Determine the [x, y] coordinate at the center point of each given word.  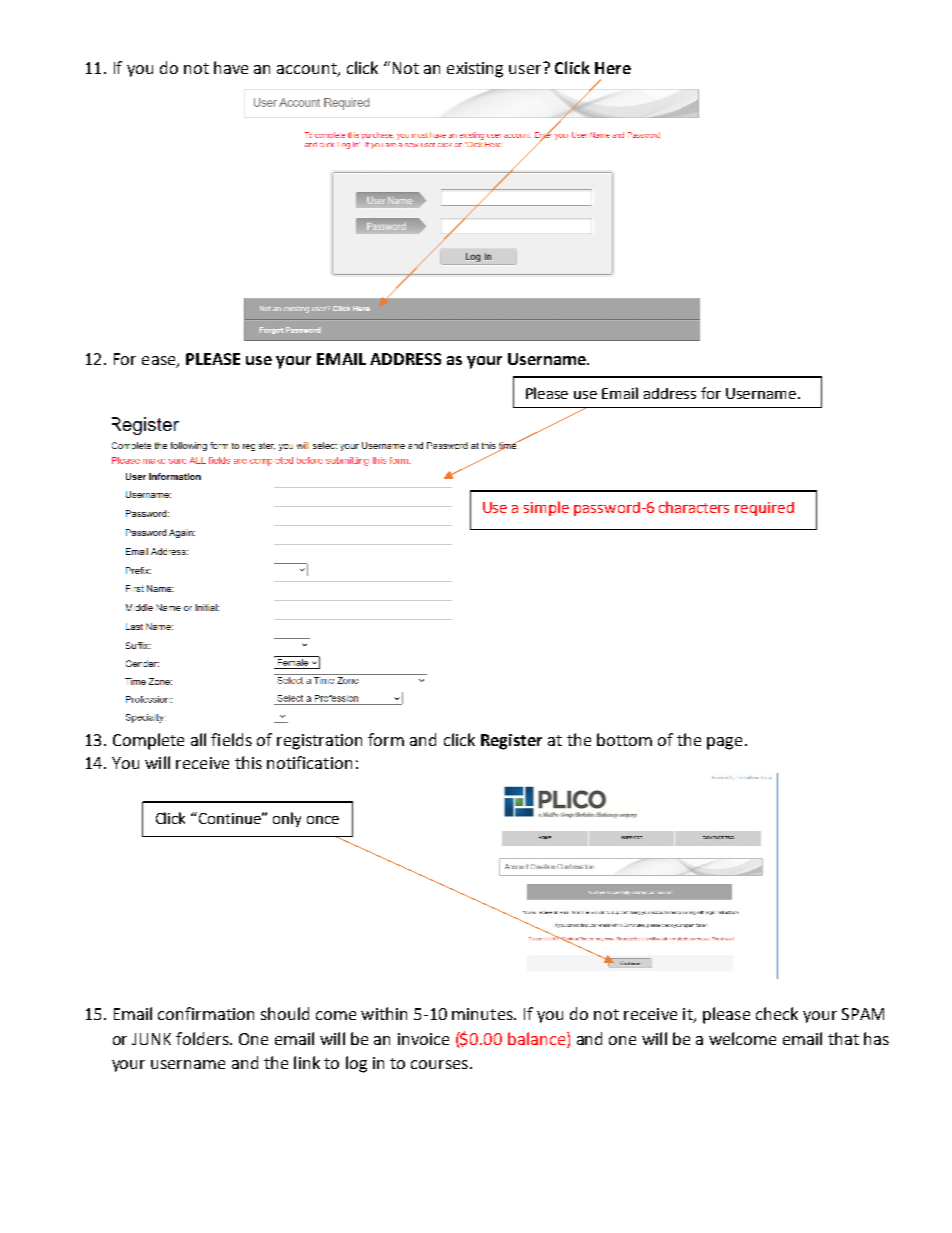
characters [694, 507]
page [724, 743]
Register [511, 742]
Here [613, 68]
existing [475, 70]
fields [231, 739]
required [764, 509]
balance [538, 1038]
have [231, 67]
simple [546, 508]
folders [203, 1038]
